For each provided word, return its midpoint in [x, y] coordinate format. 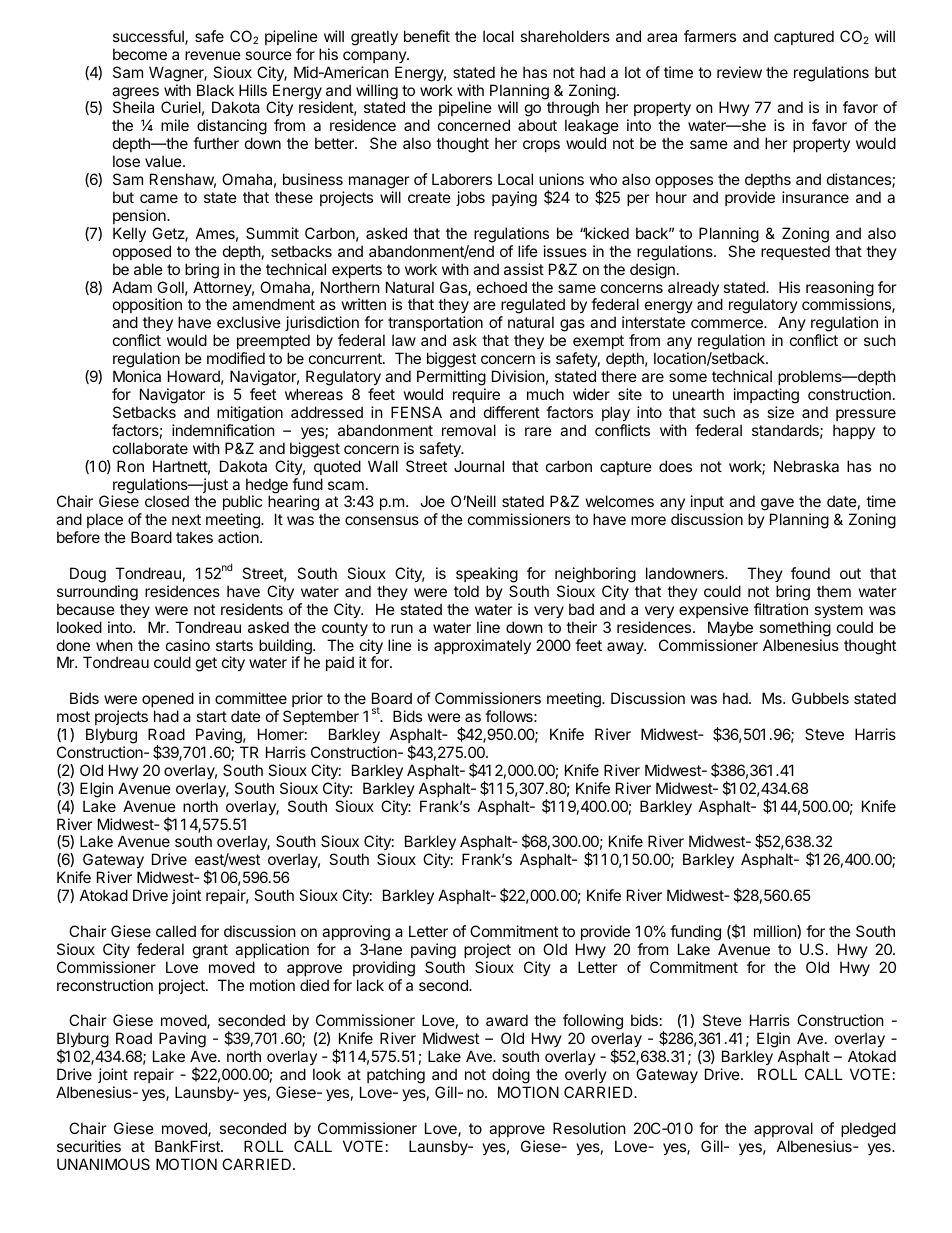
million [776, 932]
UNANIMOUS [103, 1164]
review [739, 72]
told [466, 591]
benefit [427, 36]
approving [356, 933]
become [140, 54]
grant [210, 951]
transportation [435, 323]
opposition [147, 307]
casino [188, 645]
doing [511, 1077]
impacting [766, 396]
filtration [781, 609]
